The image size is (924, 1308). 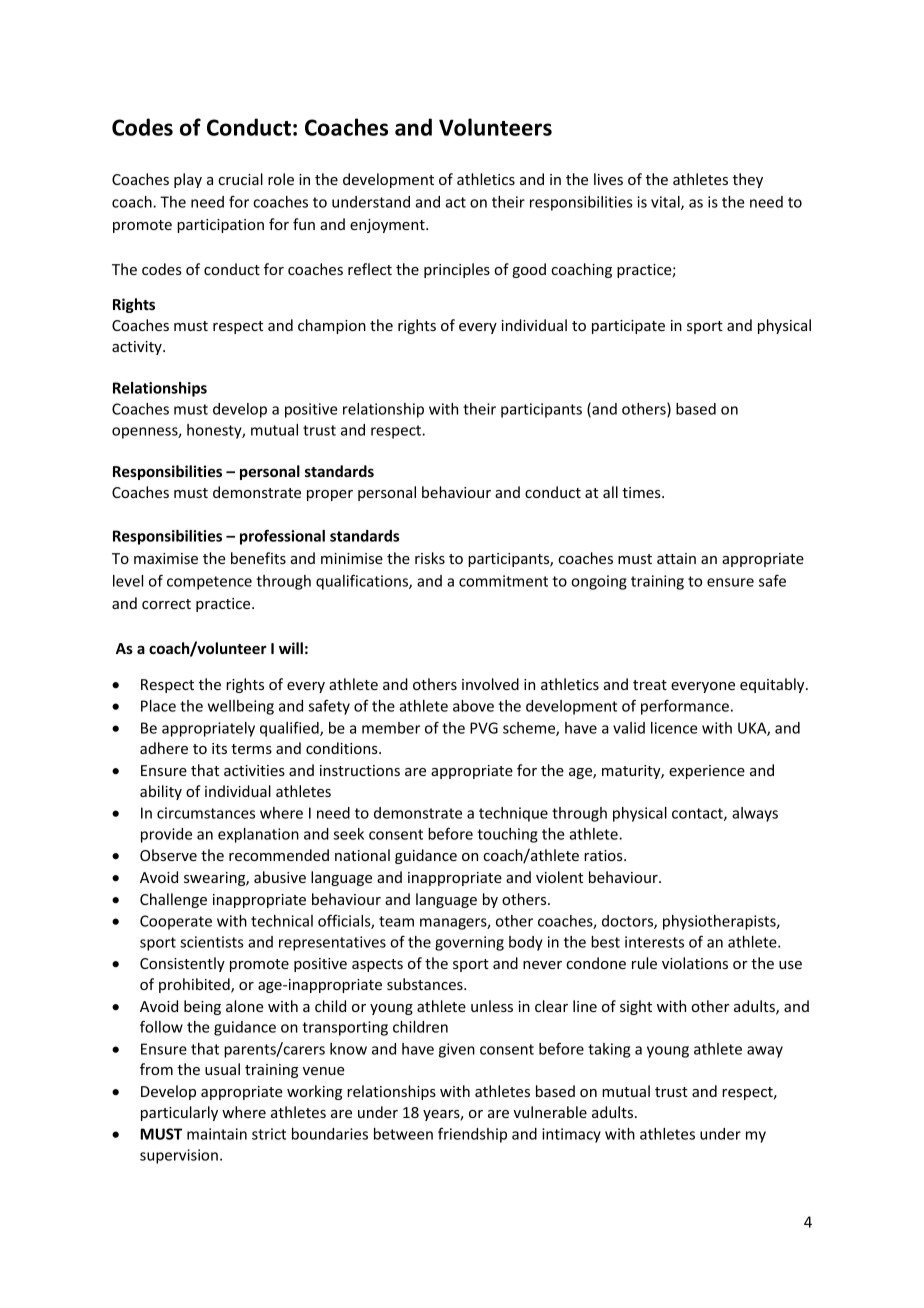 What do you see at coordinates (332, 326) in the page?
I see `champion` at bounding box center [332, 326].
